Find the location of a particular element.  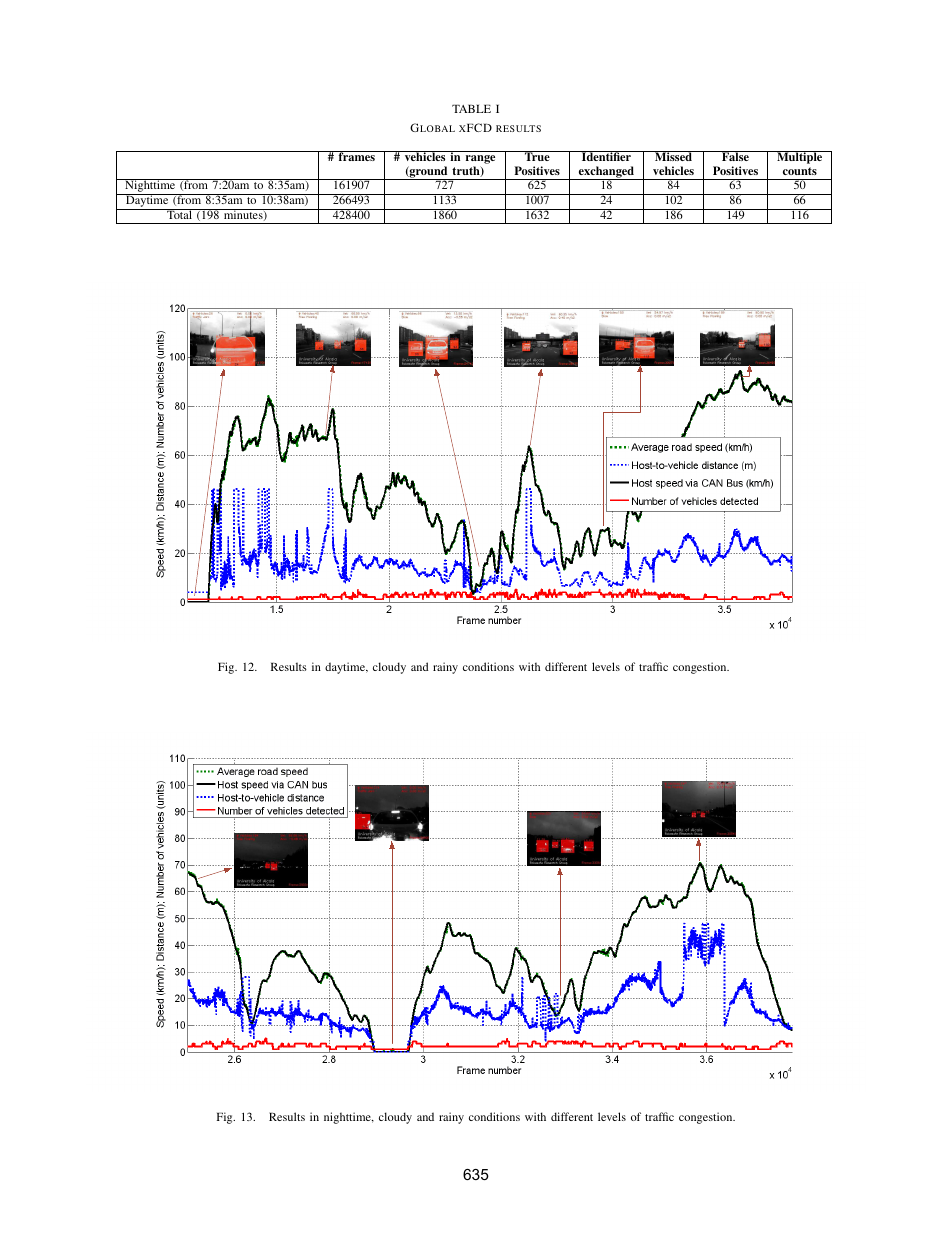

TABLE is located at coordinates (471, 108).
